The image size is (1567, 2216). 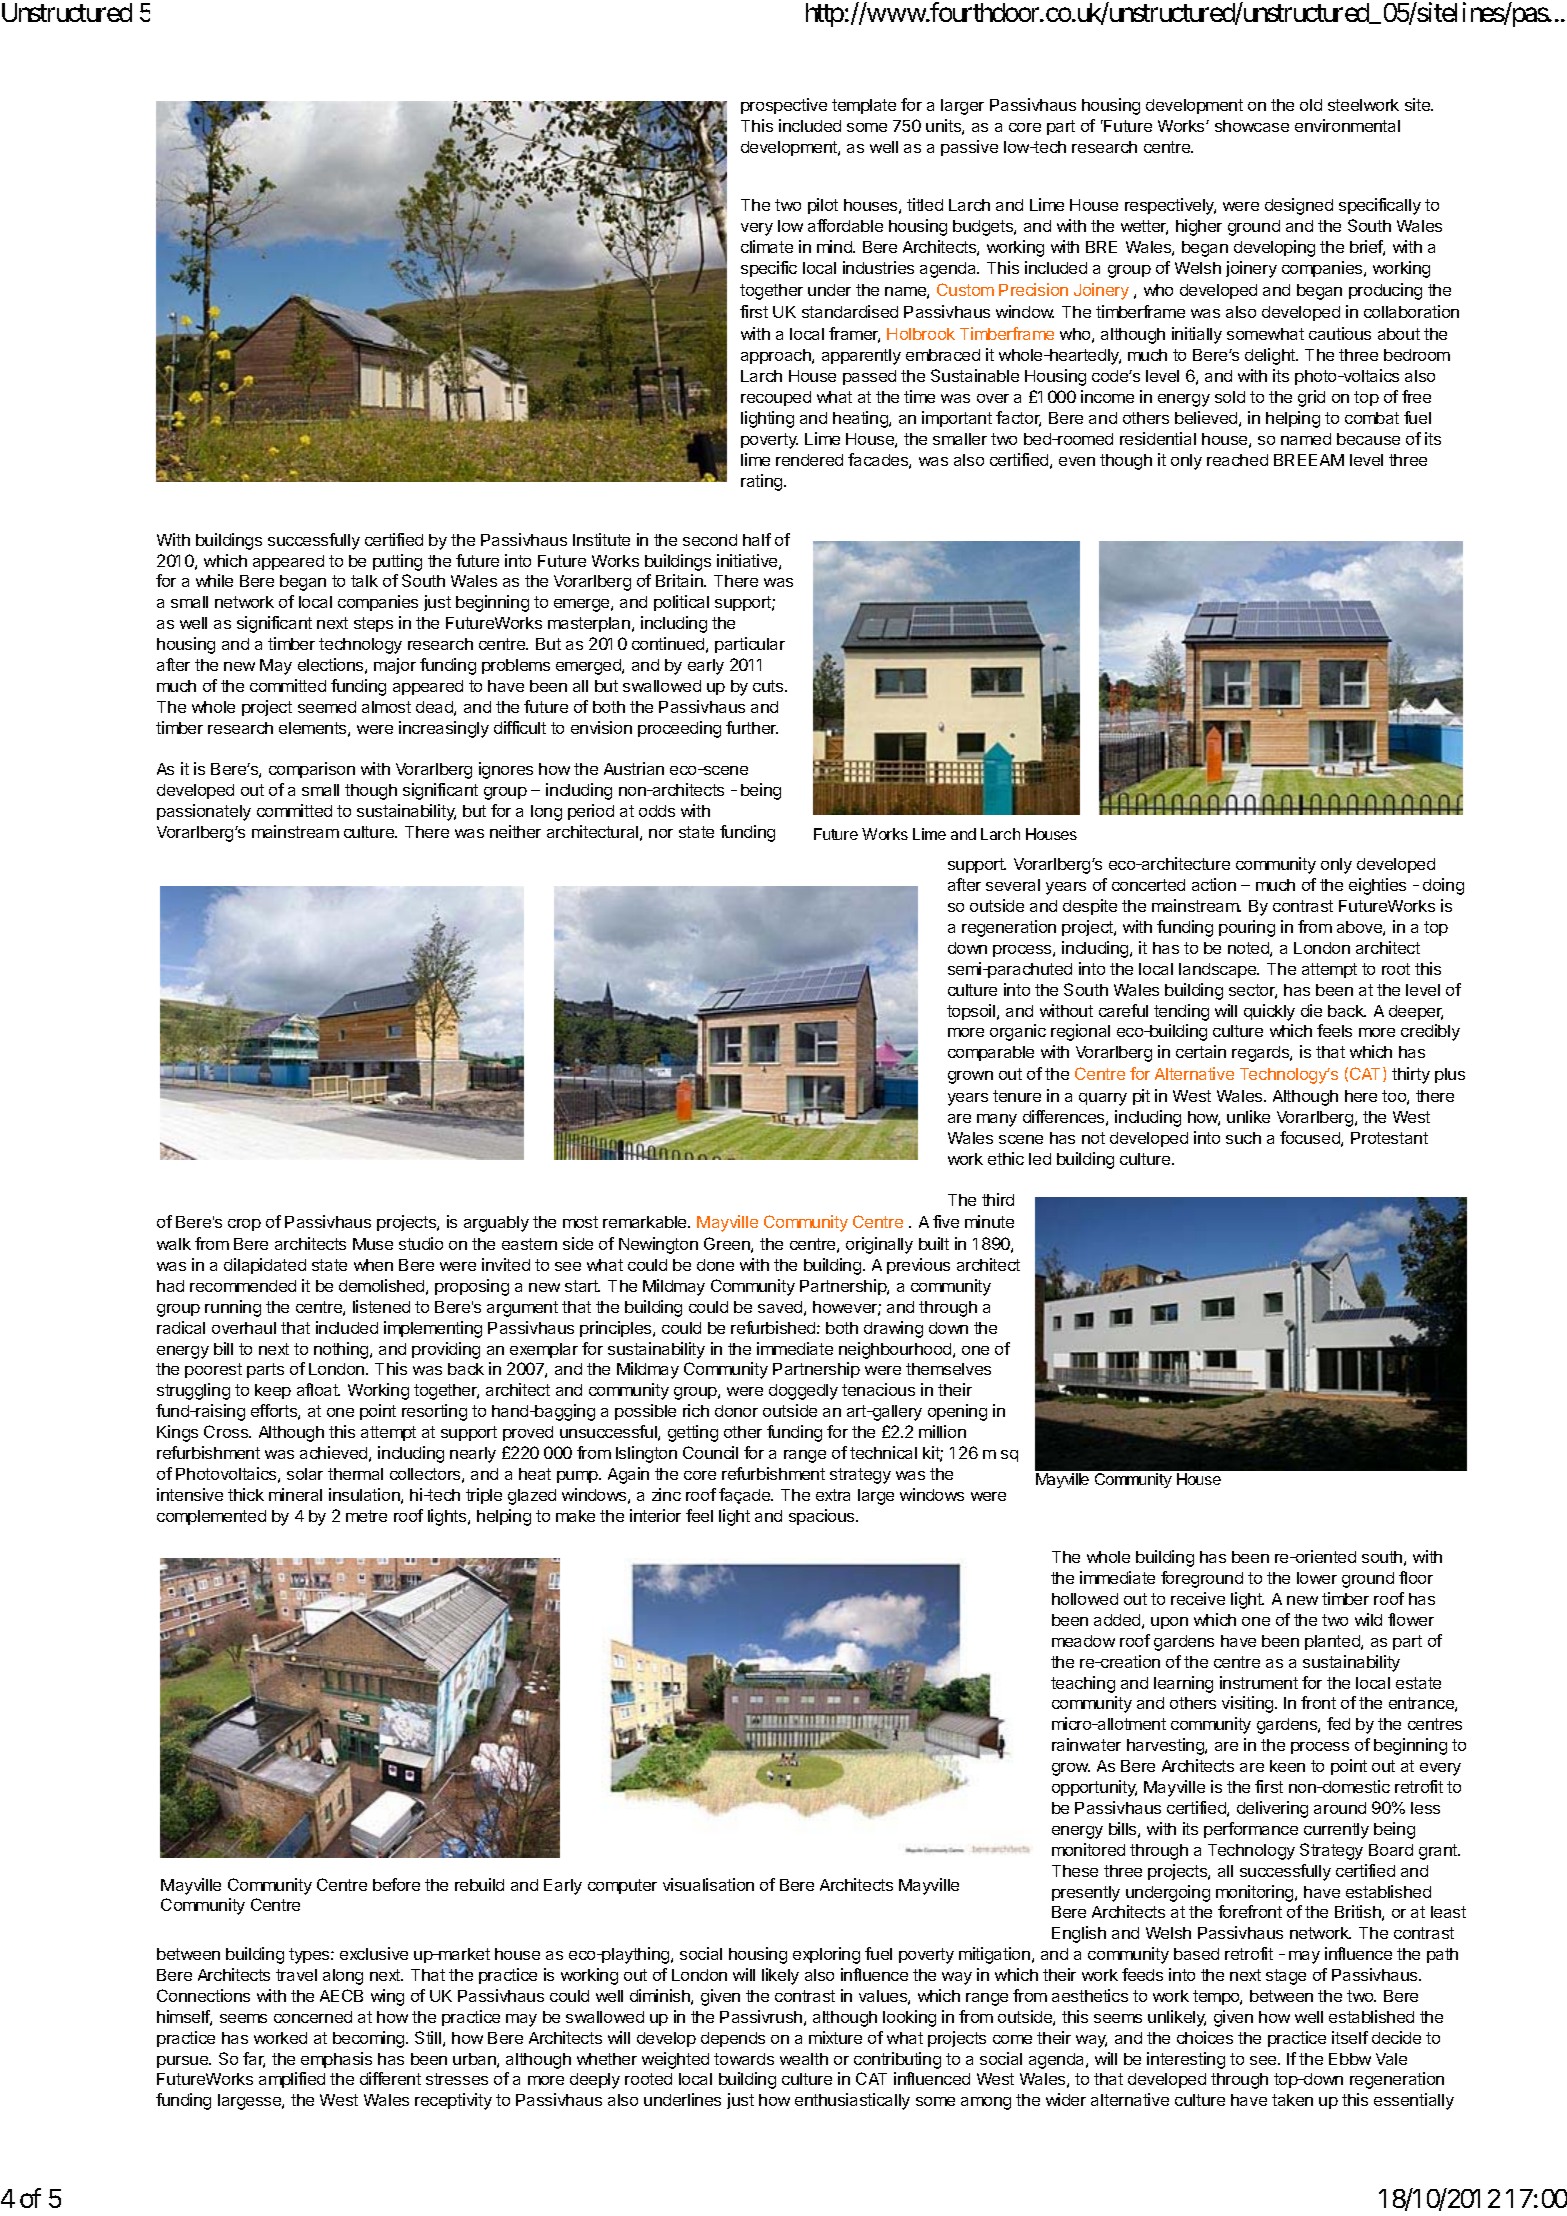 I want to click on crop, so click(x=244, y=1225).
